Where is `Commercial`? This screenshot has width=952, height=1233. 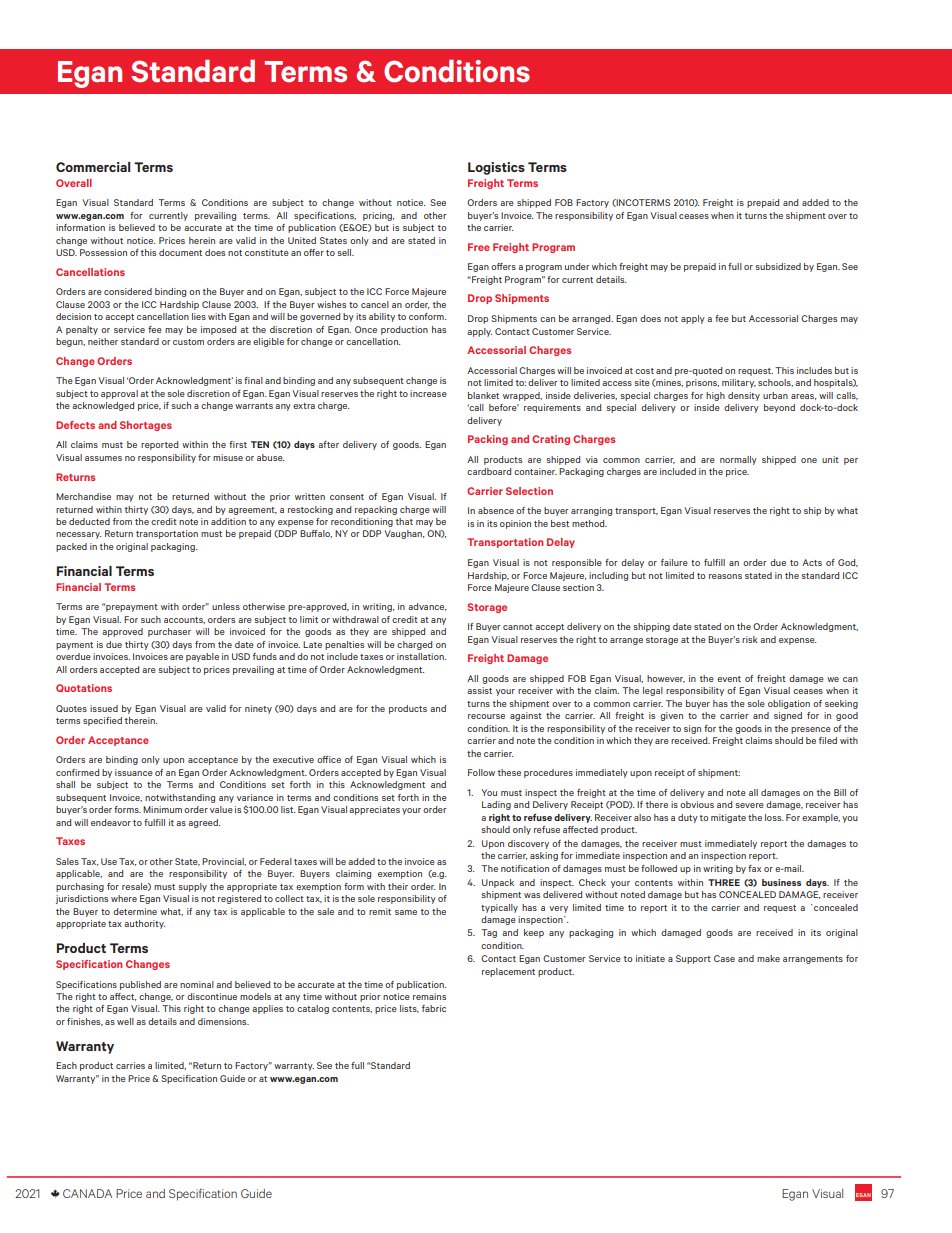
Commercial is located at coordinates (93, 167).
